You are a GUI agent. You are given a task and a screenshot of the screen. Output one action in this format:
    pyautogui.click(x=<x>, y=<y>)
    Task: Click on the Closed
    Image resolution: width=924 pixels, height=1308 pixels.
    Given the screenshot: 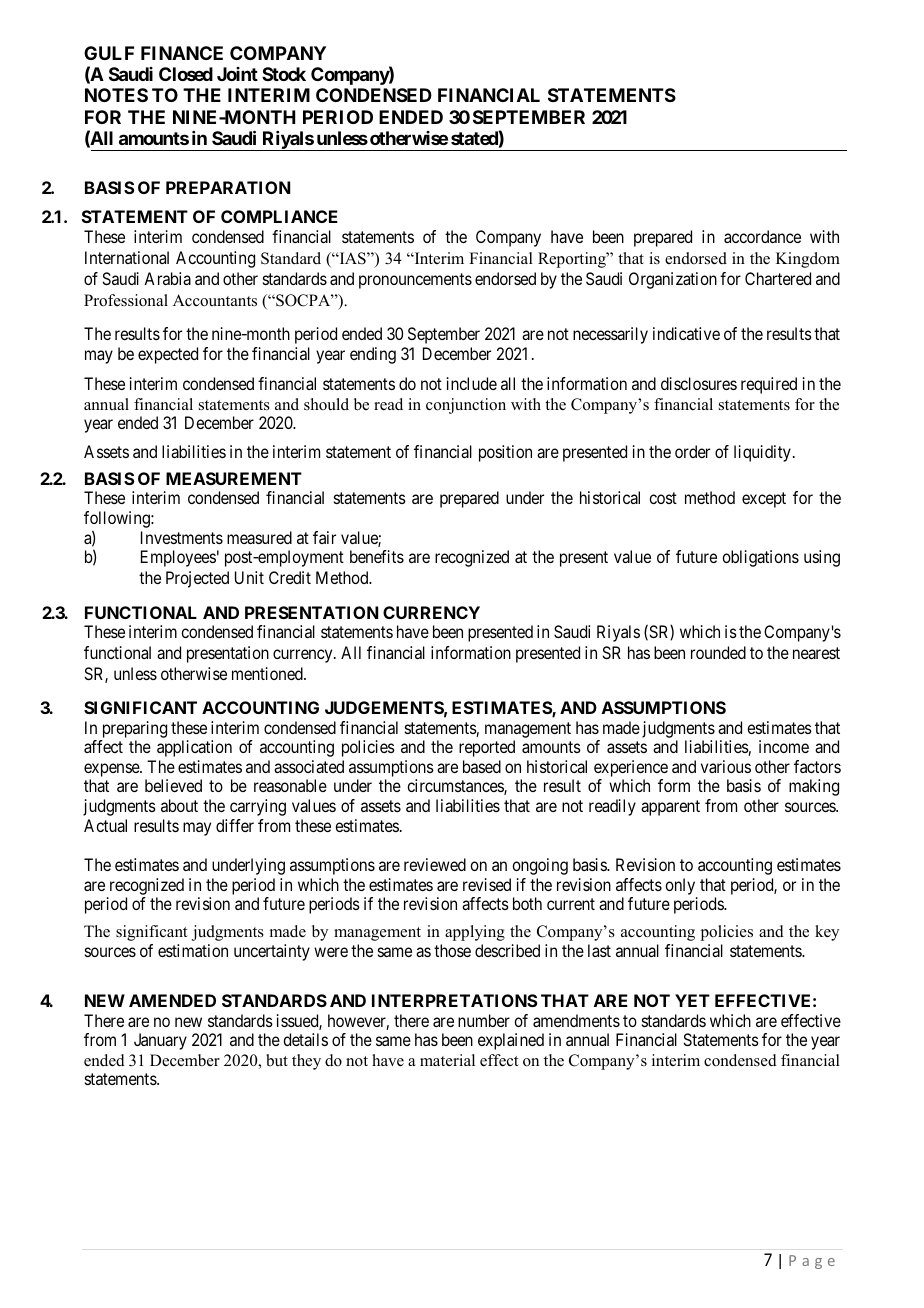 What is the action you would take?
    pyautogui.click(x=186, y=74)
